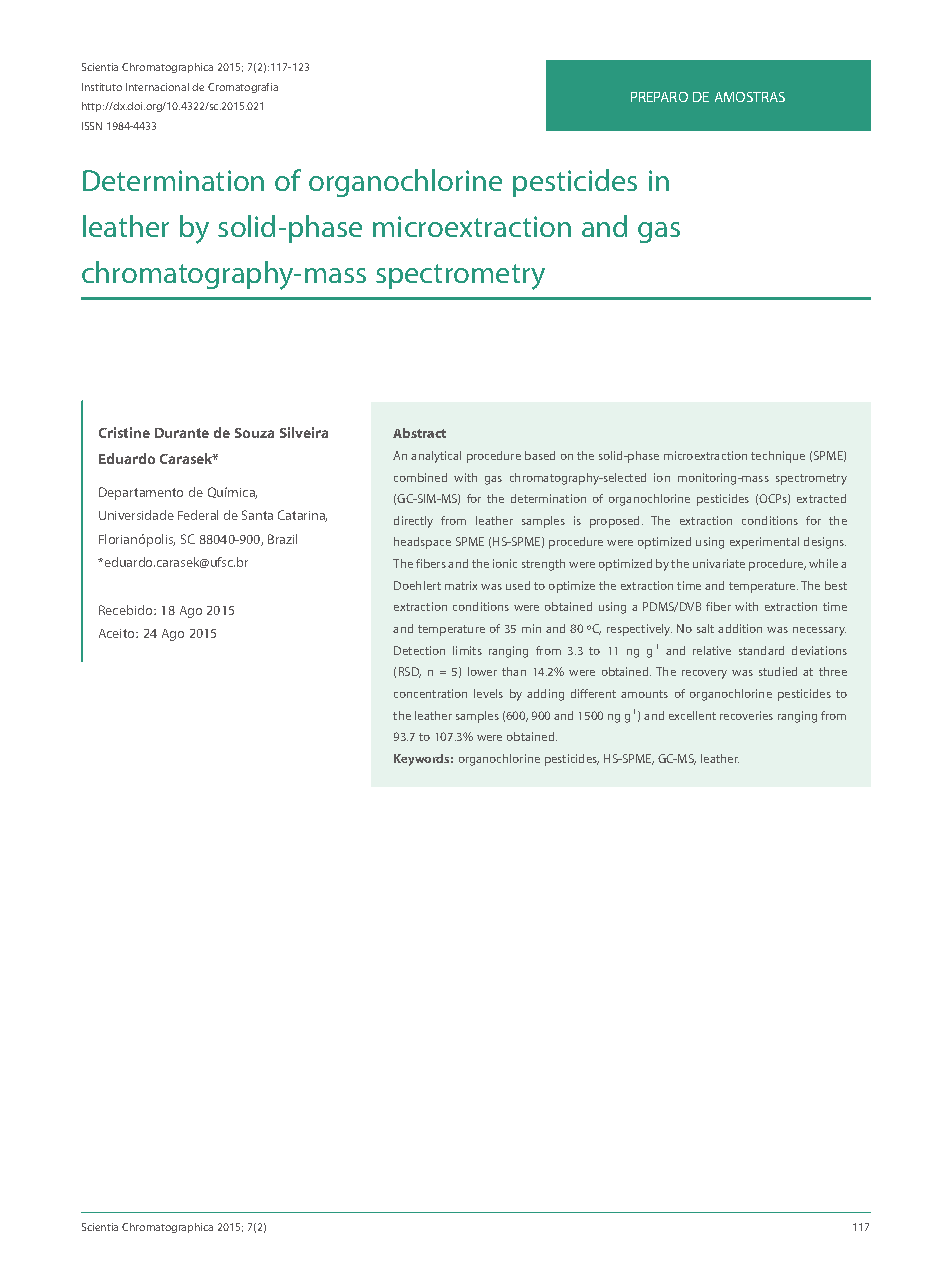  What do you see at coordinates (157, 87) in the screenshot?
I see `Internacional` at bounding box center [157, 87].
